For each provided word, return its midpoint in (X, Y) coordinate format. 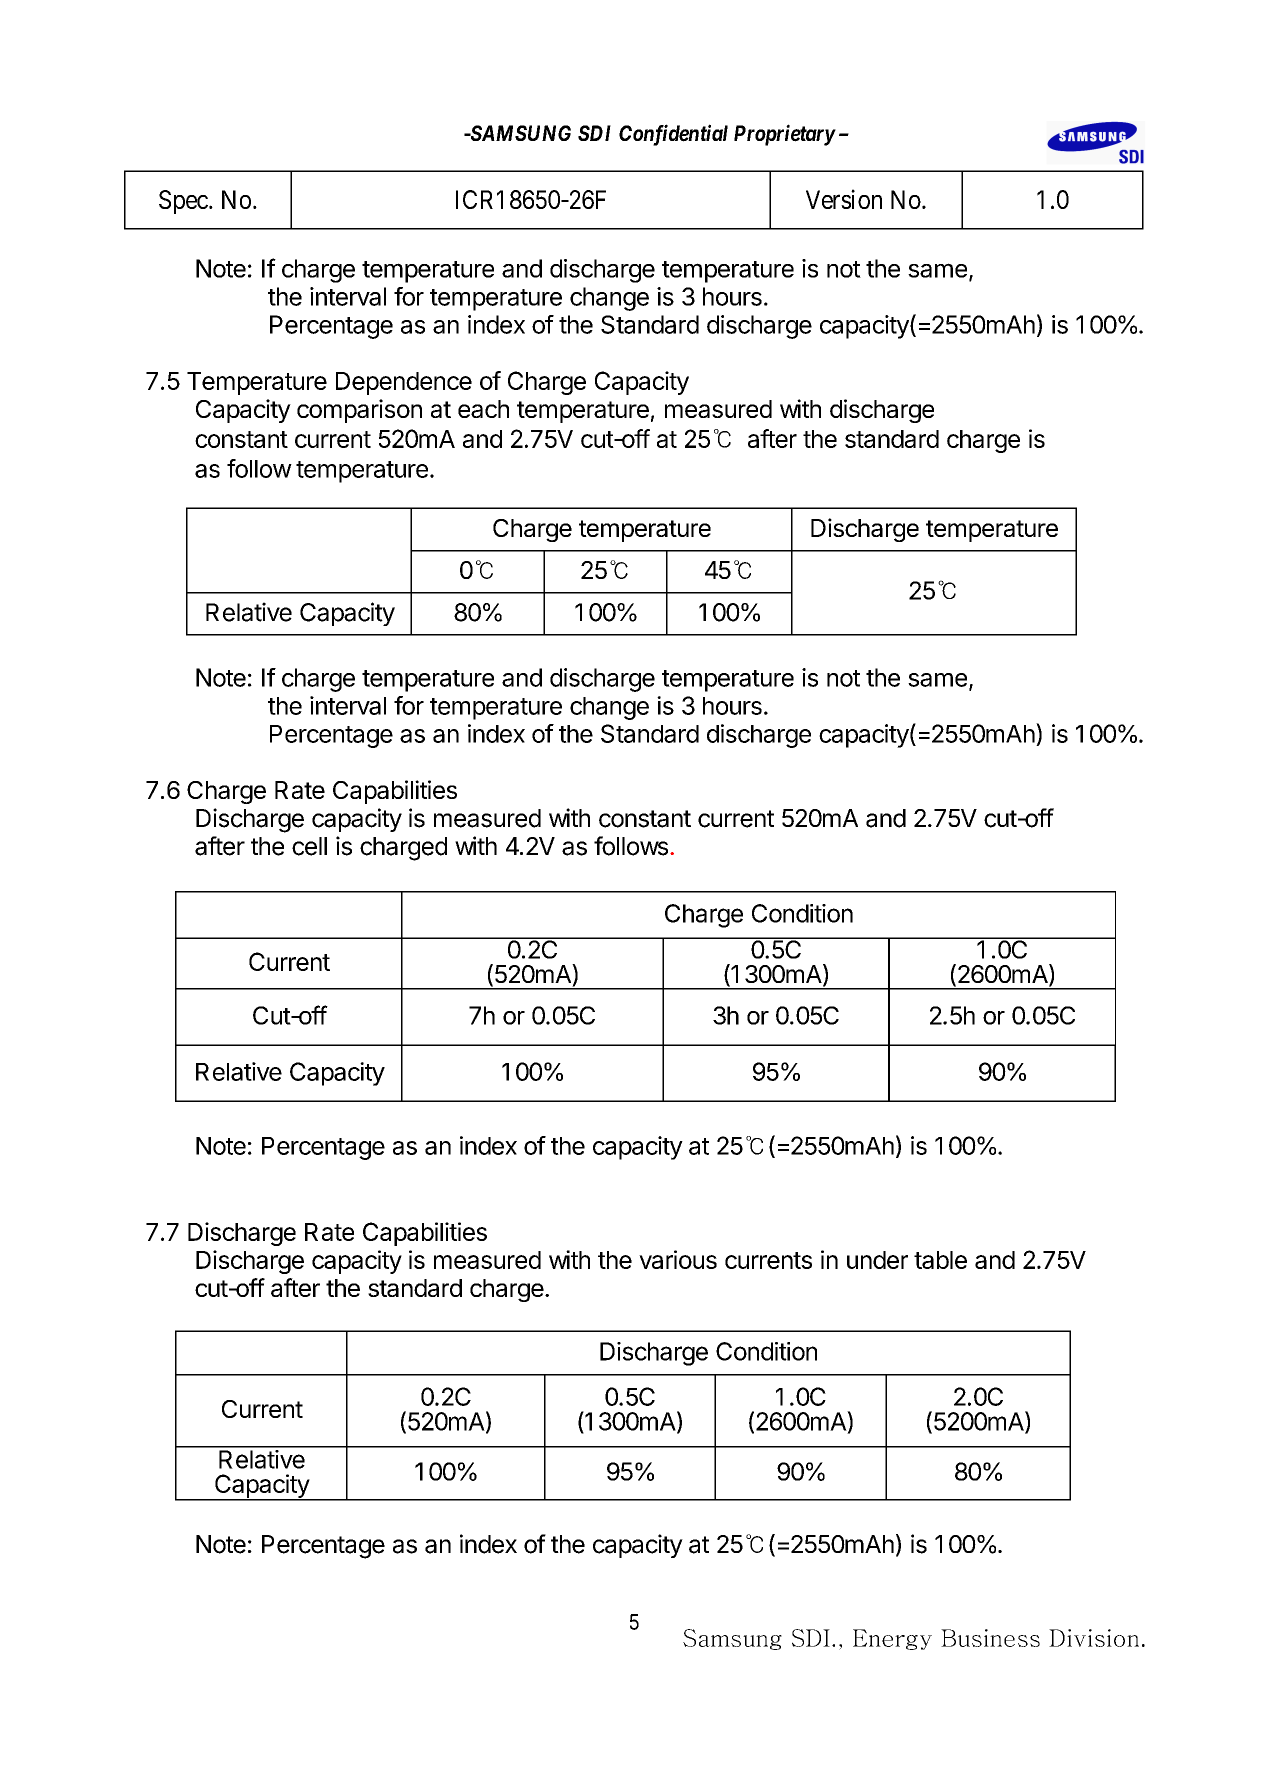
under (877, 1260)
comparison (359, 411)
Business (990, 1638)
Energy (892, 1639)
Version (844, 199)
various (678, 1259)
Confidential (673, 135)
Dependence (404, 383)
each (483, 409)
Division (1094, 1638)
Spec (183, 202)
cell (309, 846)
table (940, 1260)
